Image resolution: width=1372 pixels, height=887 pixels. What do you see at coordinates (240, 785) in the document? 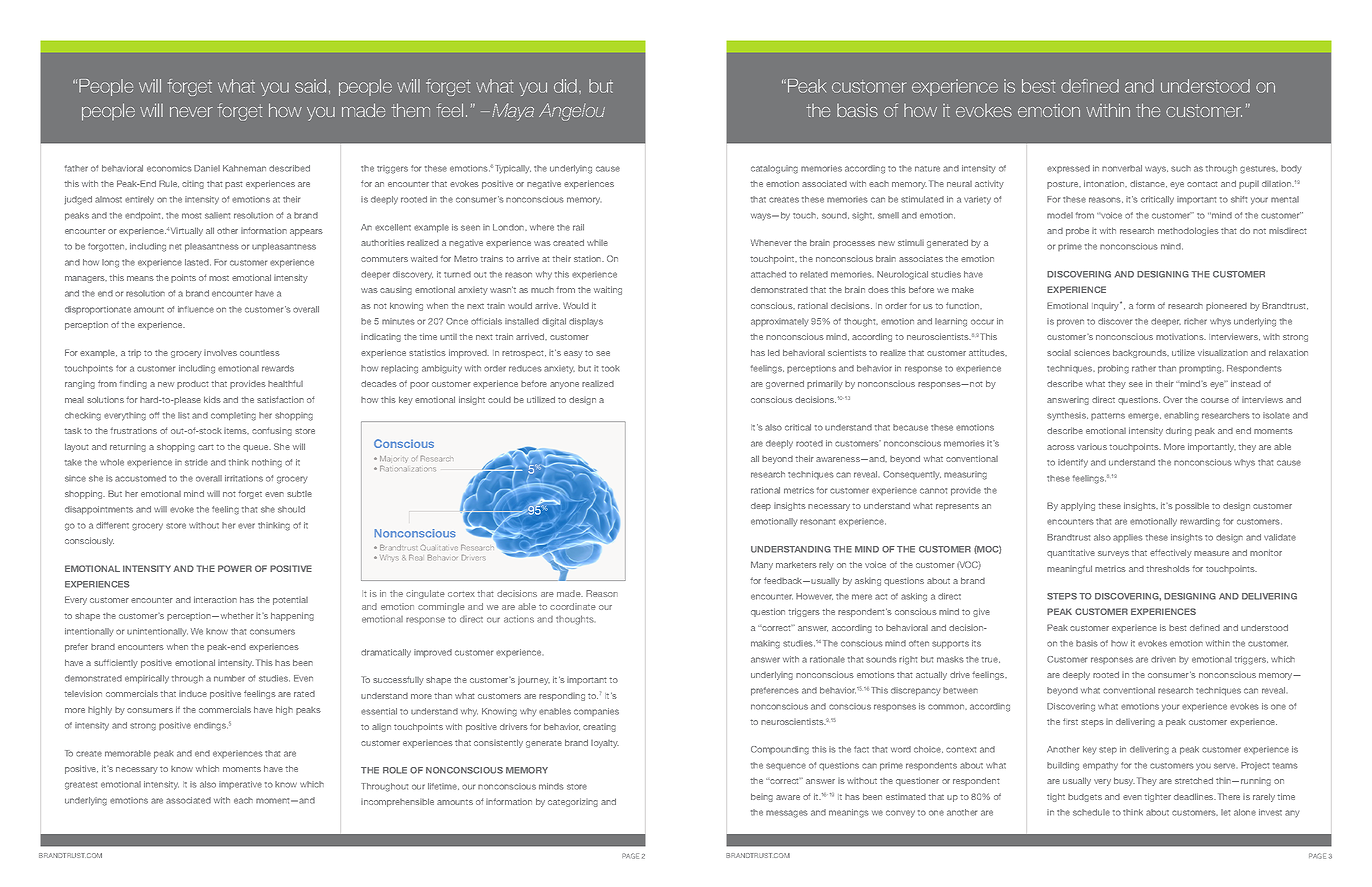
I see `imperative` at bounding box center [240, 785].
